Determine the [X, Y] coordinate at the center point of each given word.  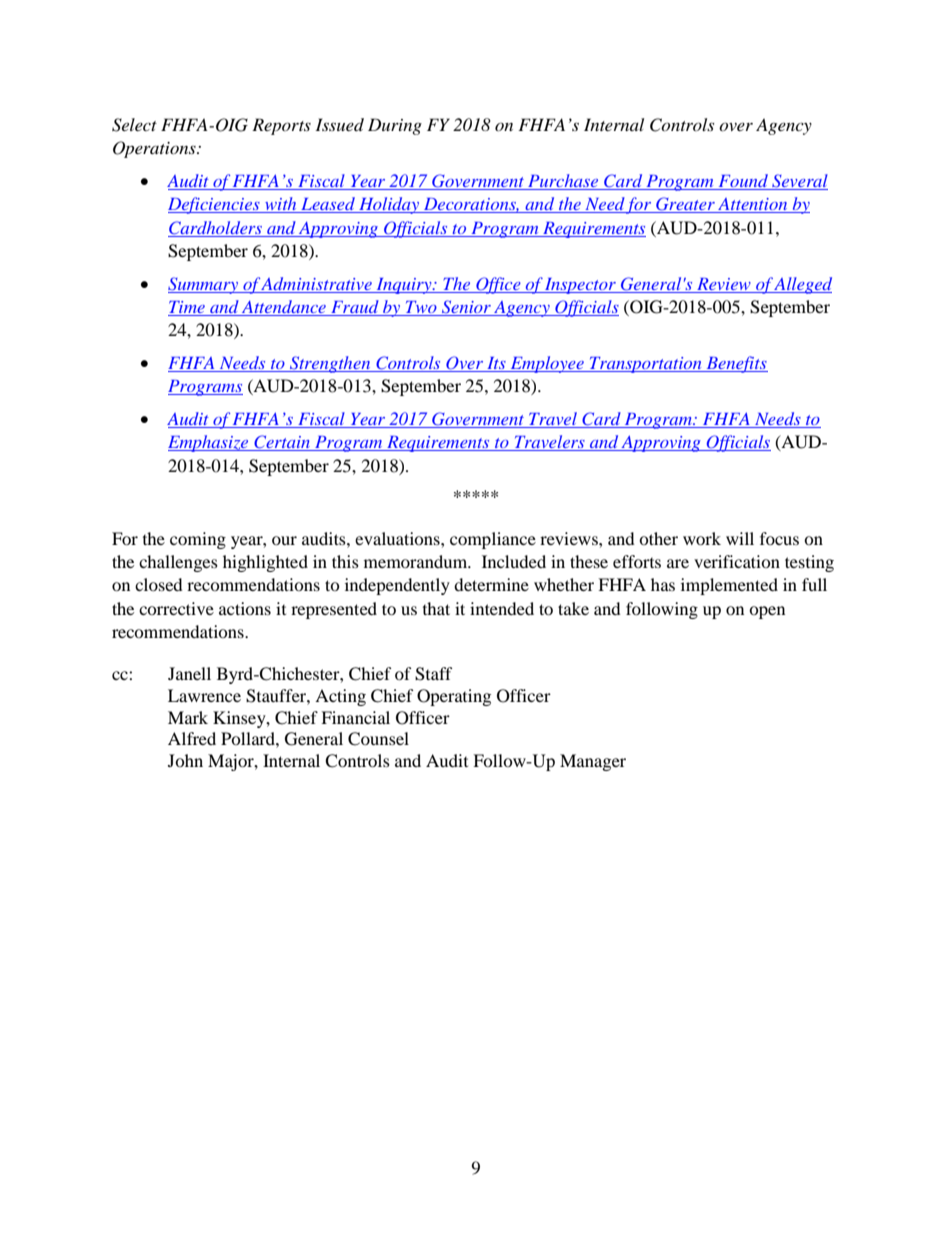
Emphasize [209, 443]
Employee [547, 364]
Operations [155, 149]
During [395, 126]
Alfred [192, 738]
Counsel [378, 739]
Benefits [736, 364]
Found [743, 182]
